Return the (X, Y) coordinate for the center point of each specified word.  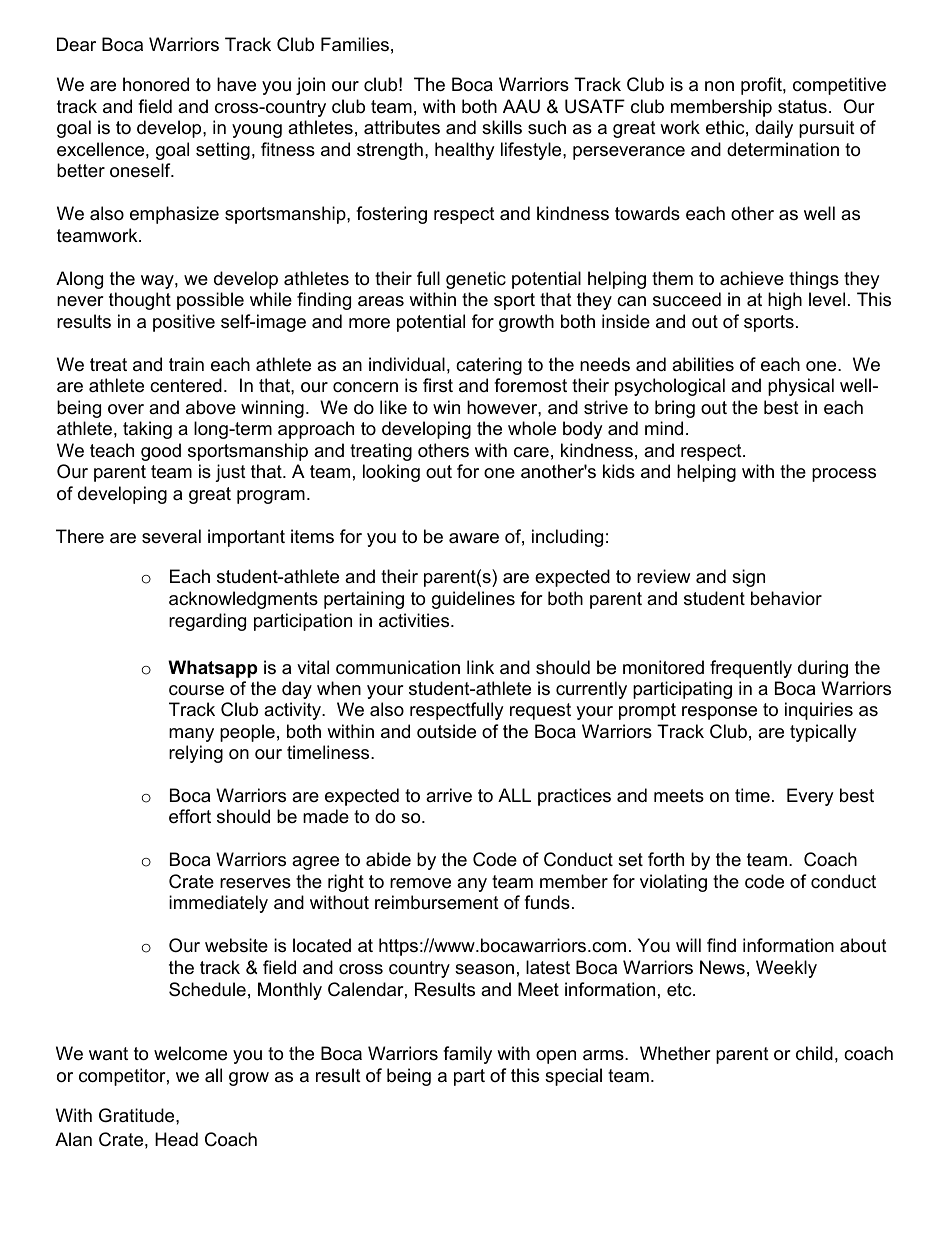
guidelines (473, 600)
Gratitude (138, 1115)
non (719, 86)
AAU (521, 106)
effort (190, 816)
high (785, 301)
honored (156, 84)
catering (489, 366)
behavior (786, 598)
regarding (207, 622)
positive (184, 323)
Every (810, 797)
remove (420, 883)
